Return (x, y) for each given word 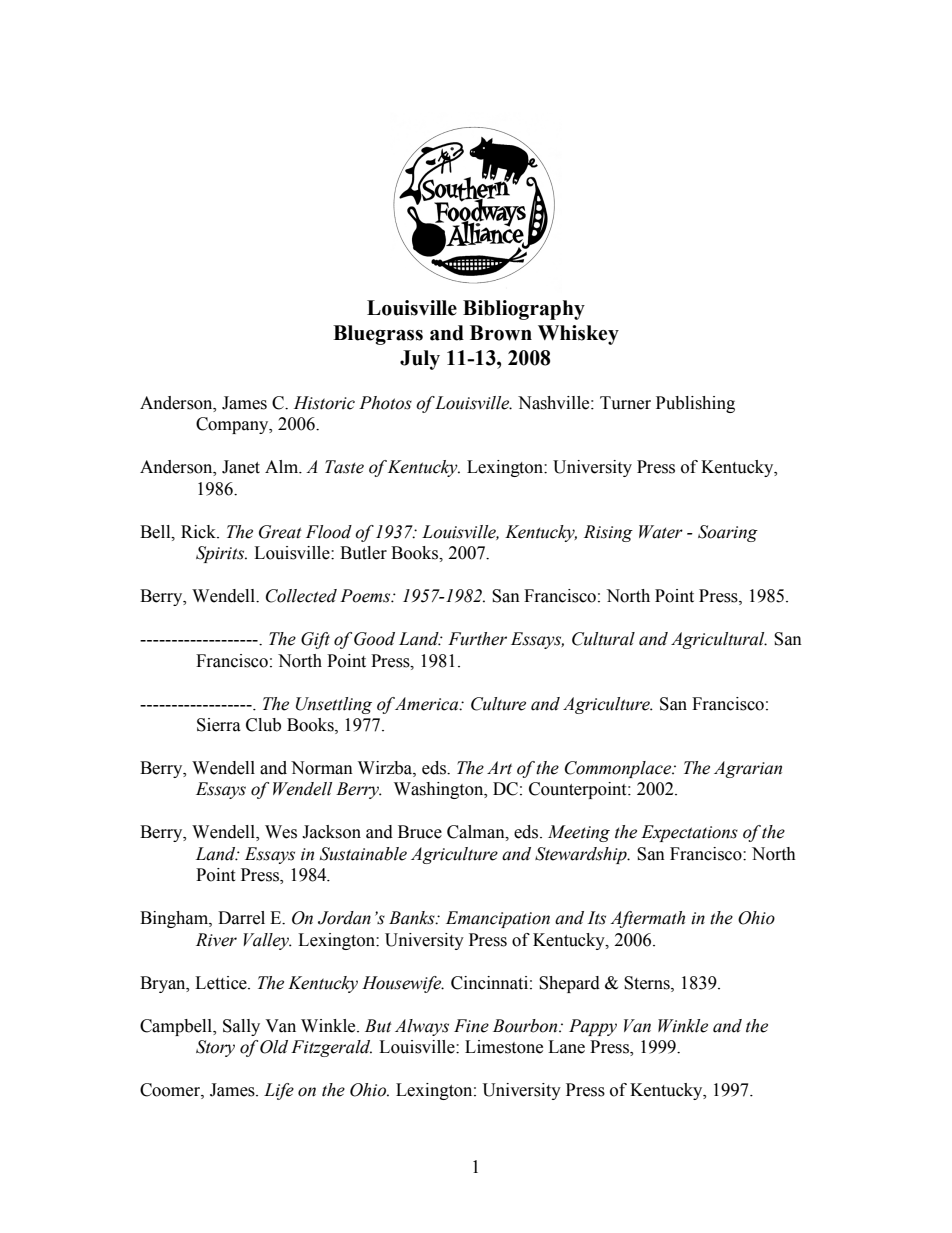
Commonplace (619, 769)
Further (477, 639)
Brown (501, 333)
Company (233, 425)
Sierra (219, 725)
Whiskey (578, 335)
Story (215, 1048)
